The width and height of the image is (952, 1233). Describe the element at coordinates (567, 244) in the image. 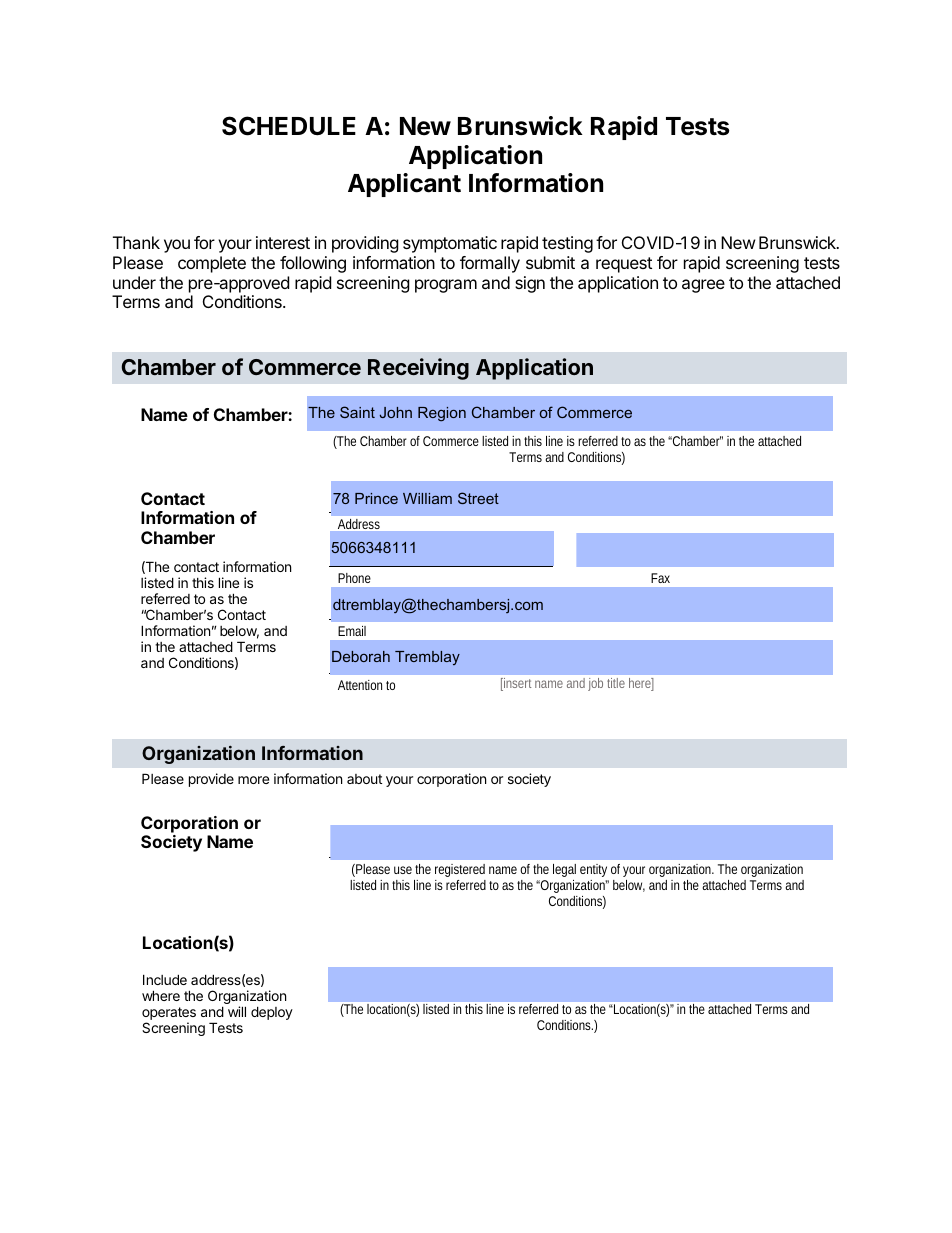

I see `testing` at that location.
